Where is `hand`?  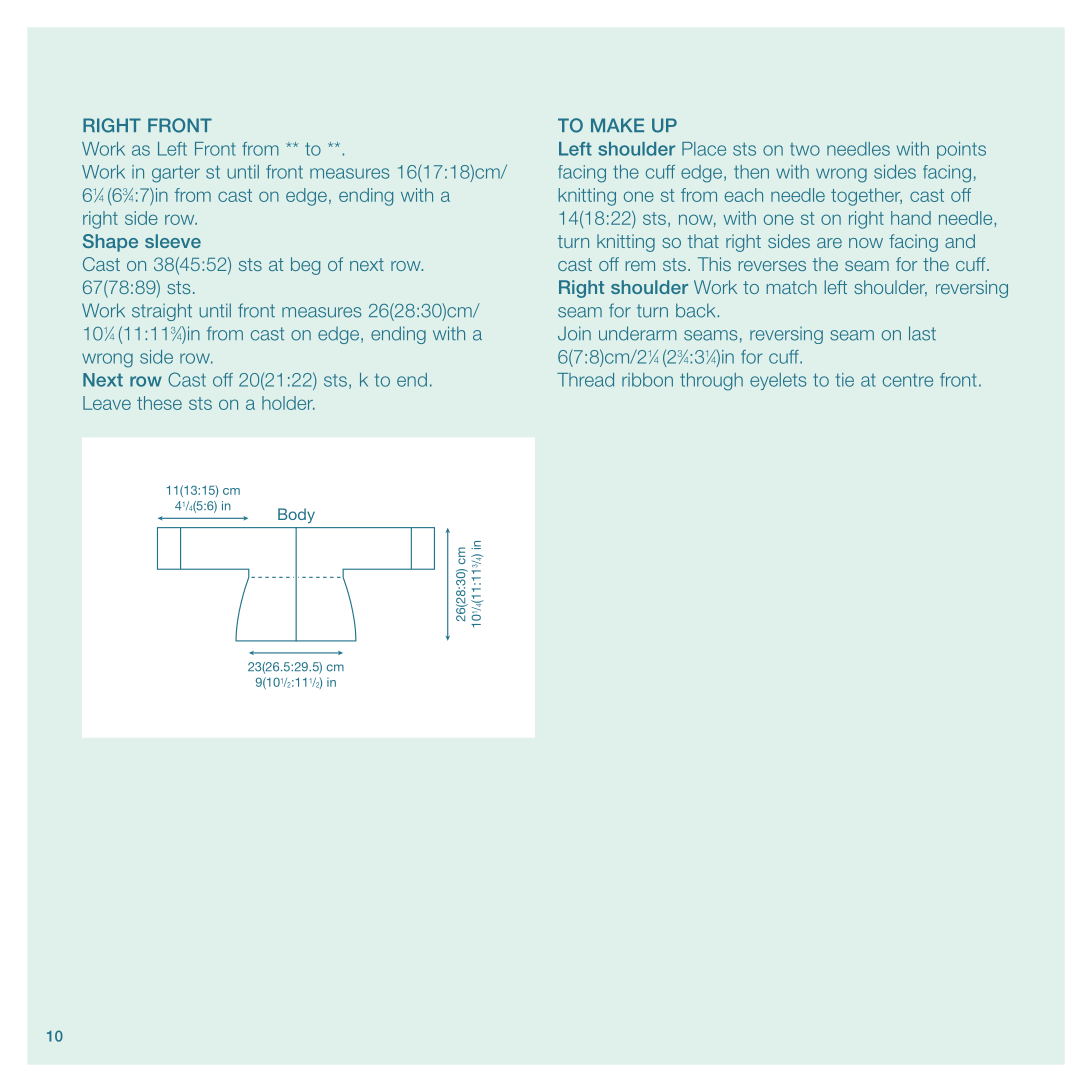 hand is located at coordinates (911, 218).
